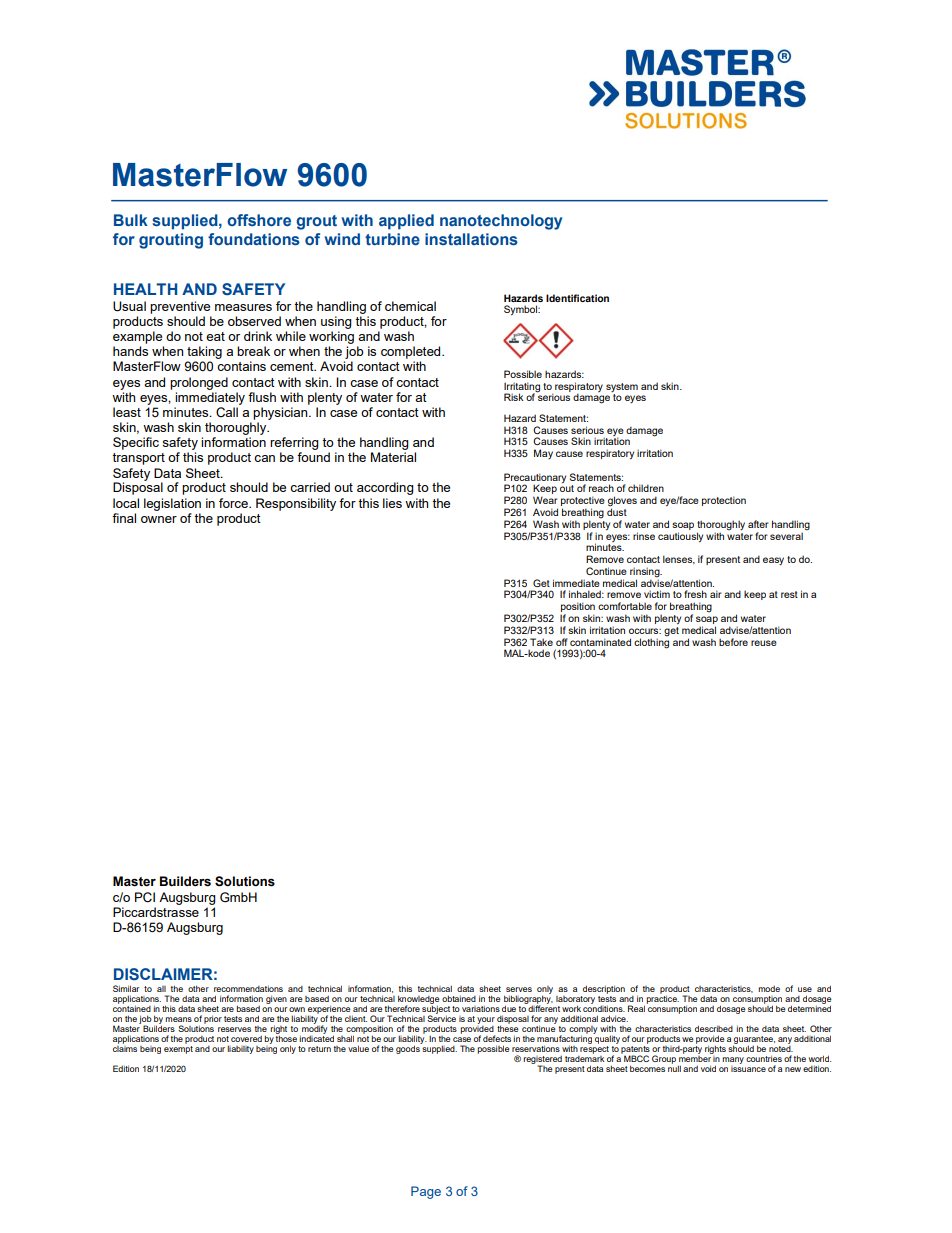  Describe the element at coordinates (541, 642) in the screenshot. I see `Take` at that location.
